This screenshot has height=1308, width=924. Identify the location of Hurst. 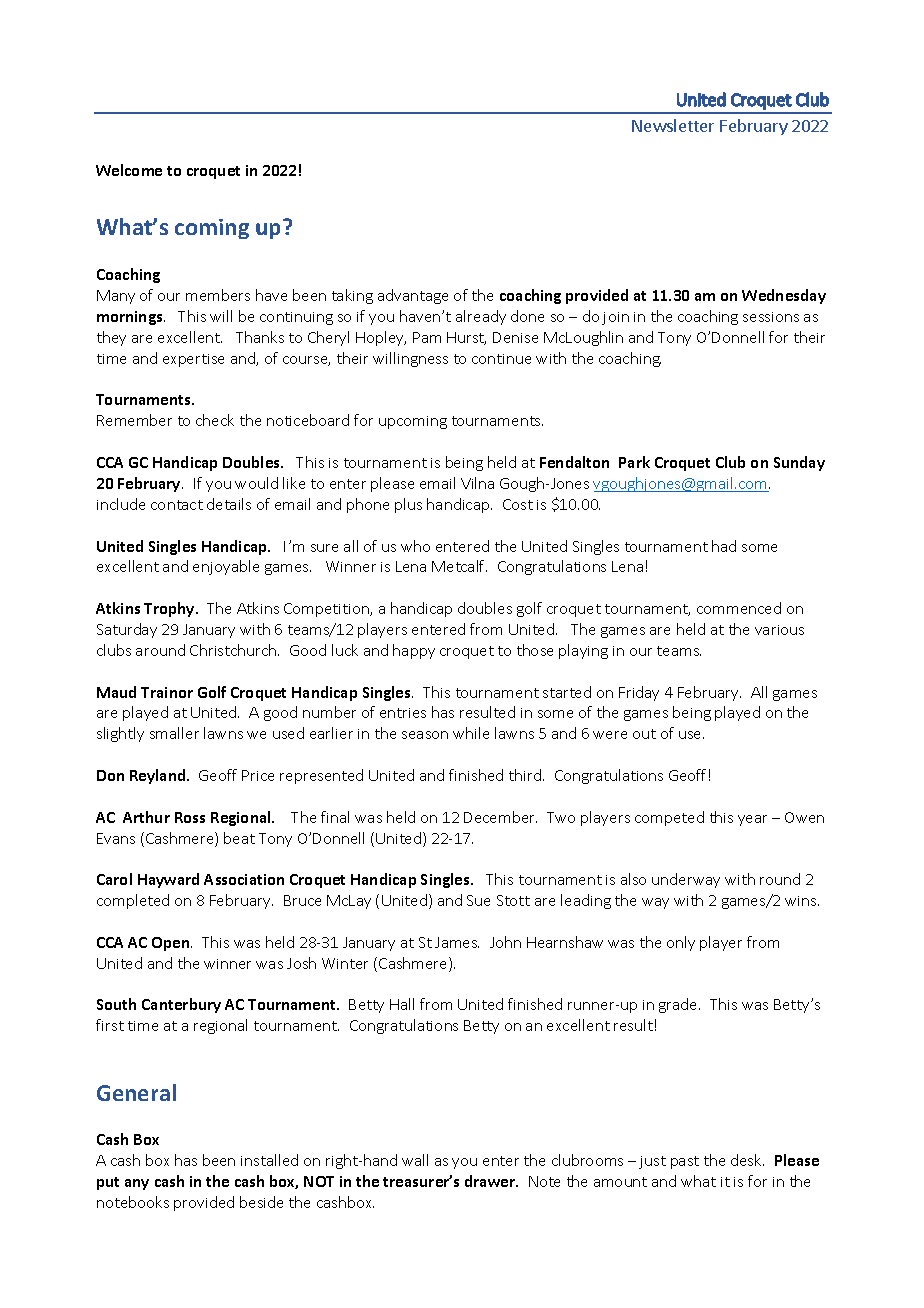
(466, 338).
